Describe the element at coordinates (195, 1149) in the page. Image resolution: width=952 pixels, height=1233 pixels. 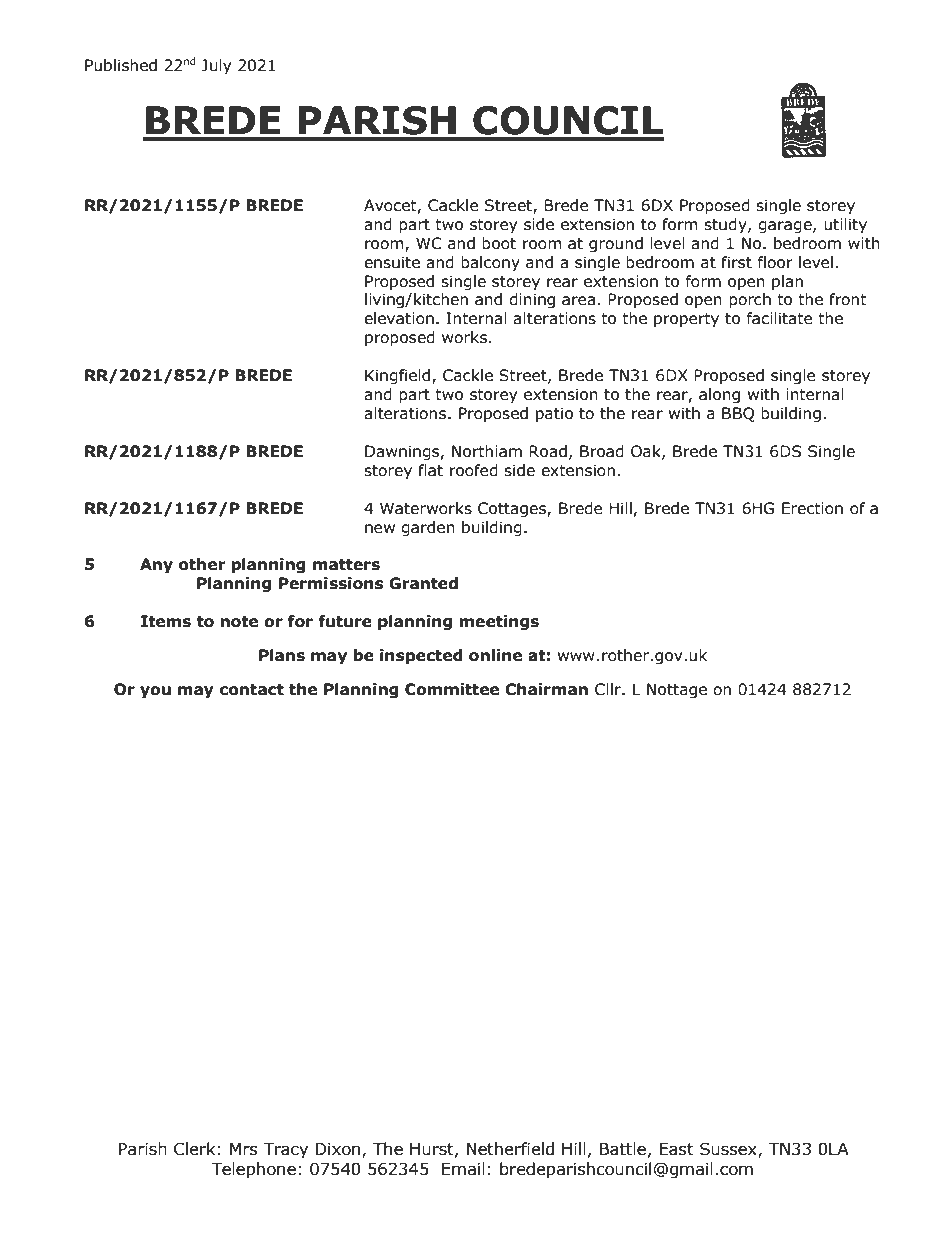
I see `Clerk` at that location.
